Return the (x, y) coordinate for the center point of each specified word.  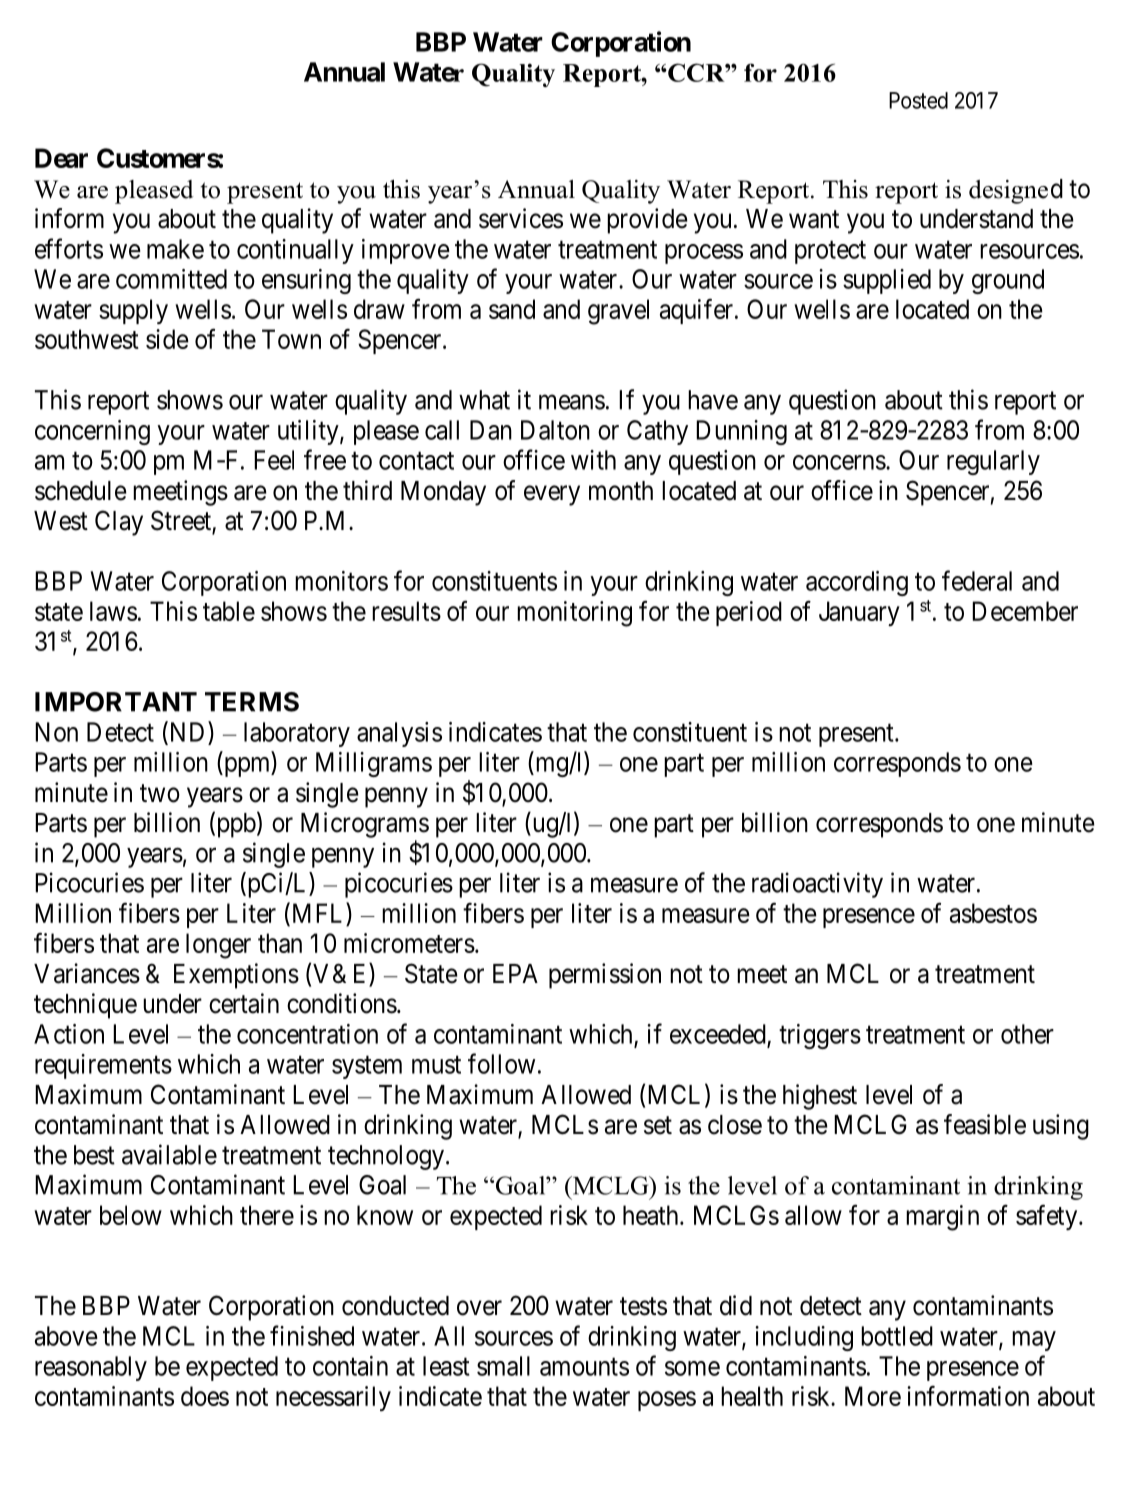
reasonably (91, 1368)
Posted (918, 100)
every (552, 495)
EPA (515, 973)
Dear (61, 158)
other (1027, 1034)
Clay (119, 523)
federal (977, 580)
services (521, 218)
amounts (584, 1367)
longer (218, 946)
